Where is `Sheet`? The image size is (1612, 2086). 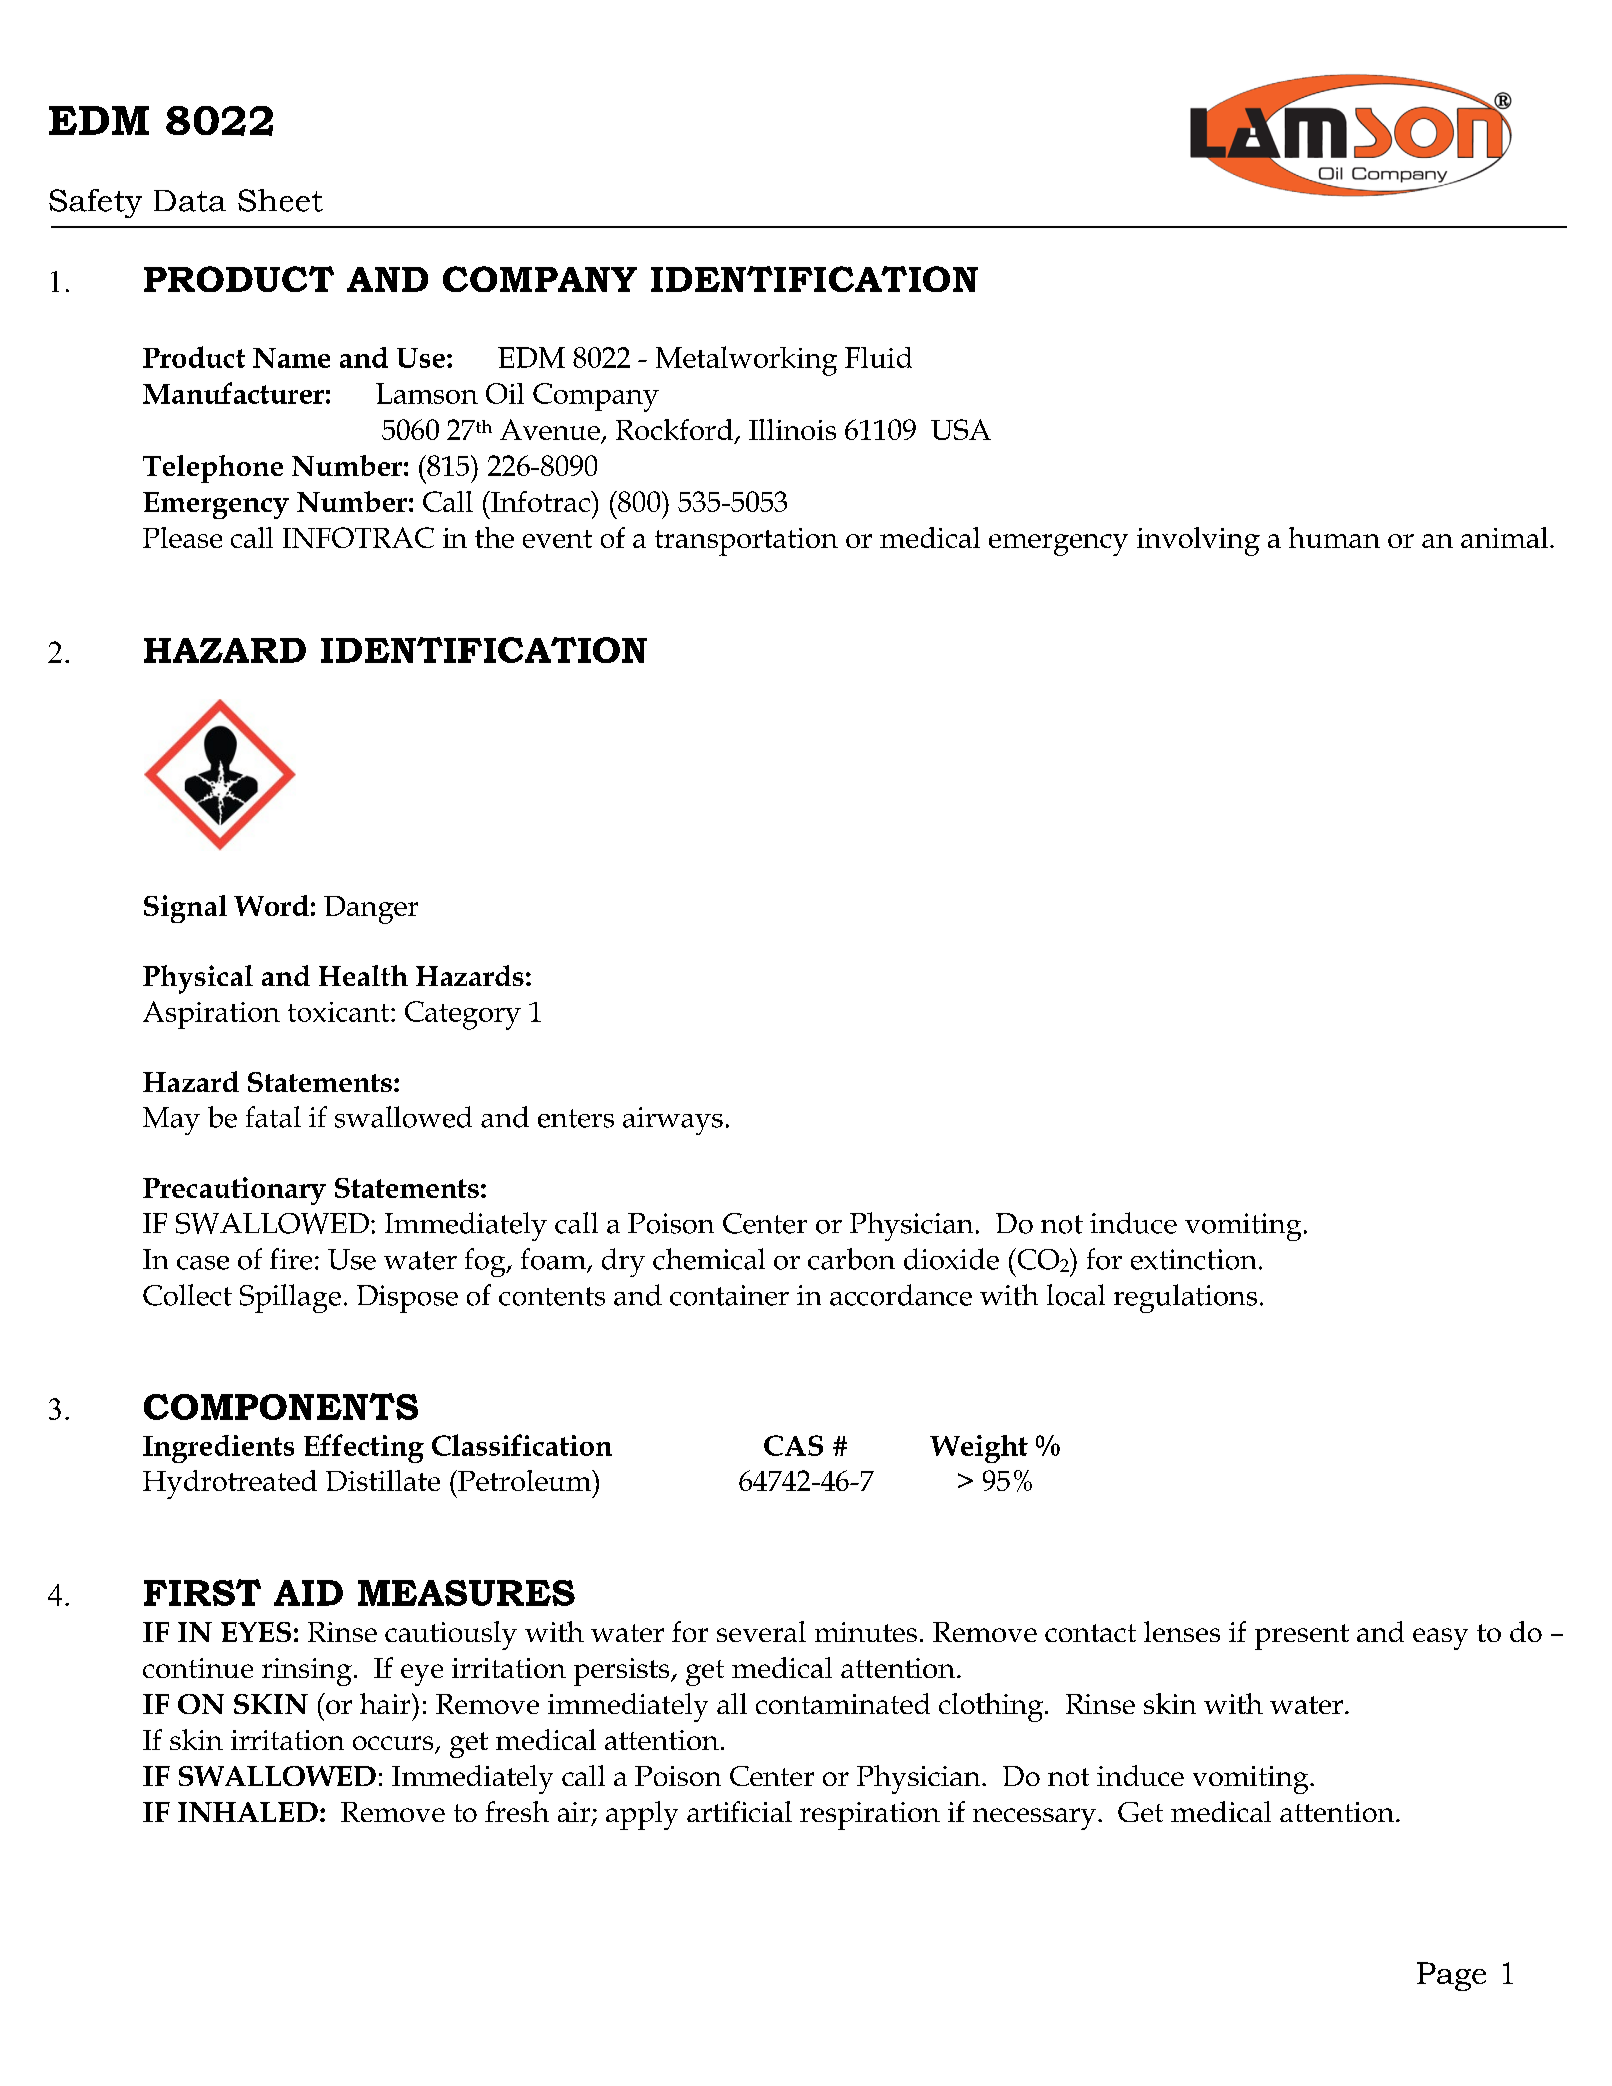
Sheet is located at coordinates (280, 200).
